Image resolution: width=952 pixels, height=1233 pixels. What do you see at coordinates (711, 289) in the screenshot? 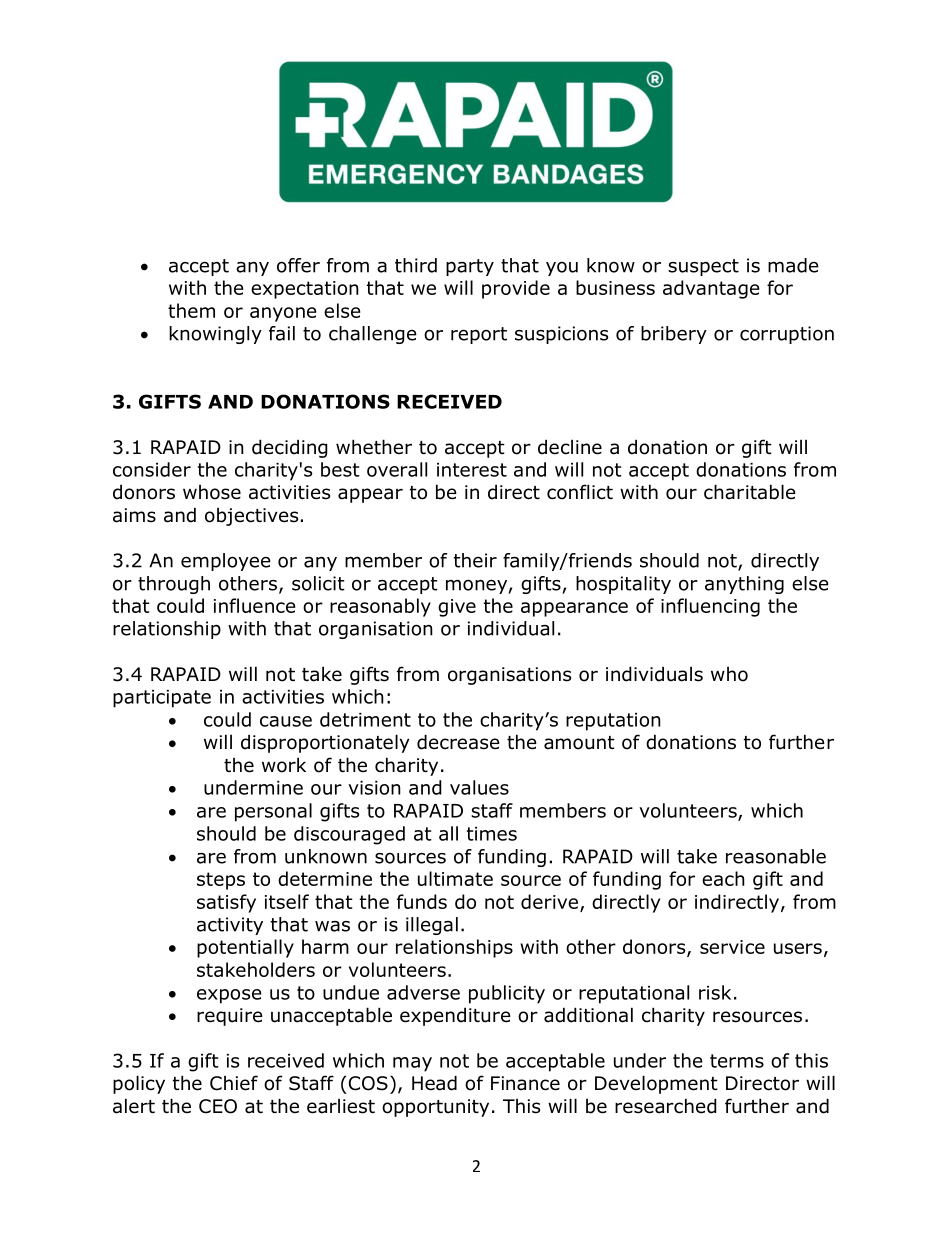
I see `advantage` at bounding box center [711, 289].
